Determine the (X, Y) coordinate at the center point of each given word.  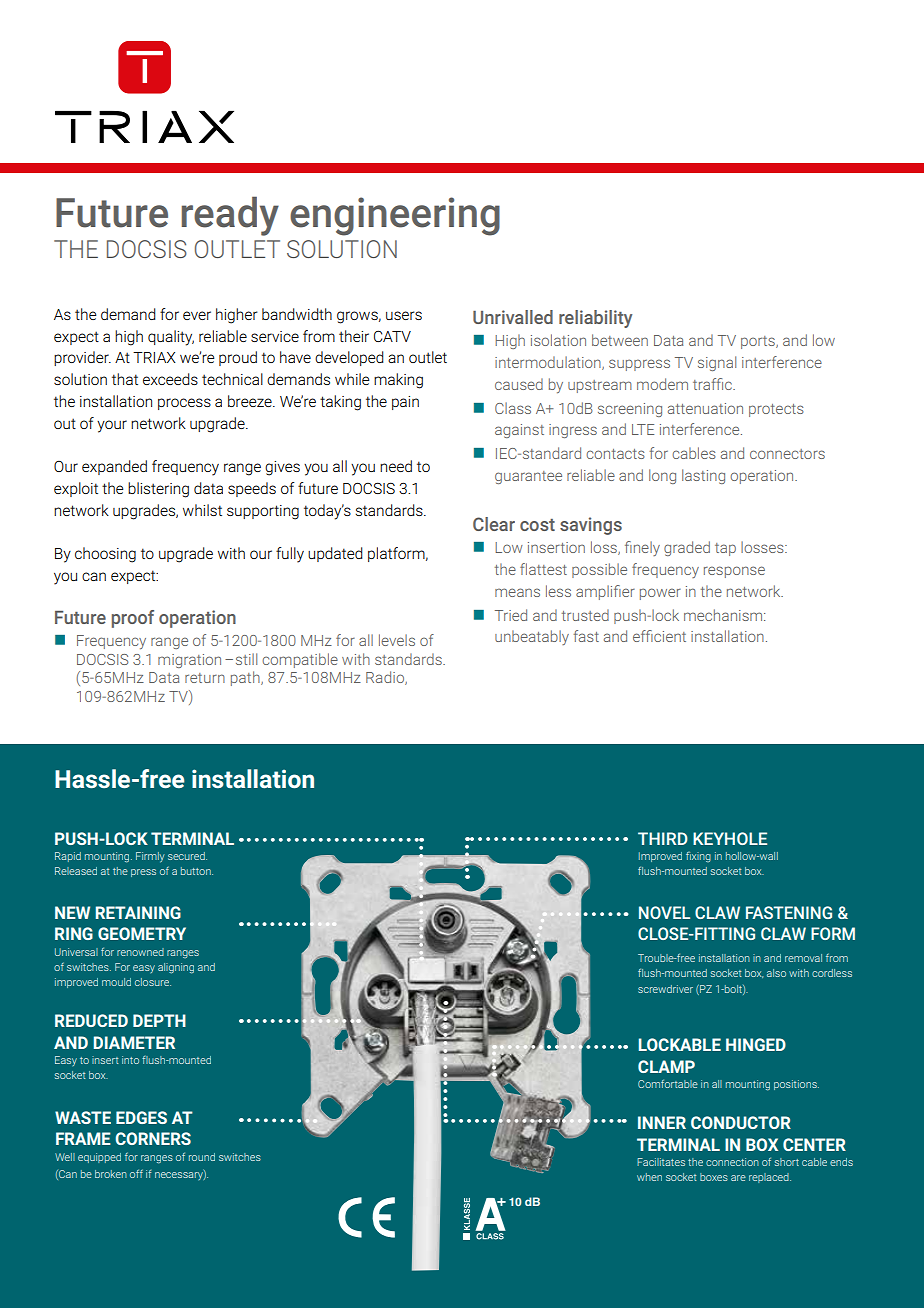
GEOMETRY (142, 933)
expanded (114, 467)
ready (230, 216)
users (404, 315)
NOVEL (664, 912)
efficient (659, 636)
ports (759, 342)
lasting (703, 476)
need (396, 466)
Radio (386, 678)
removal (803, 958)
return (205, 678)
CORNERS (153, 1138)
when (649, 1177)
